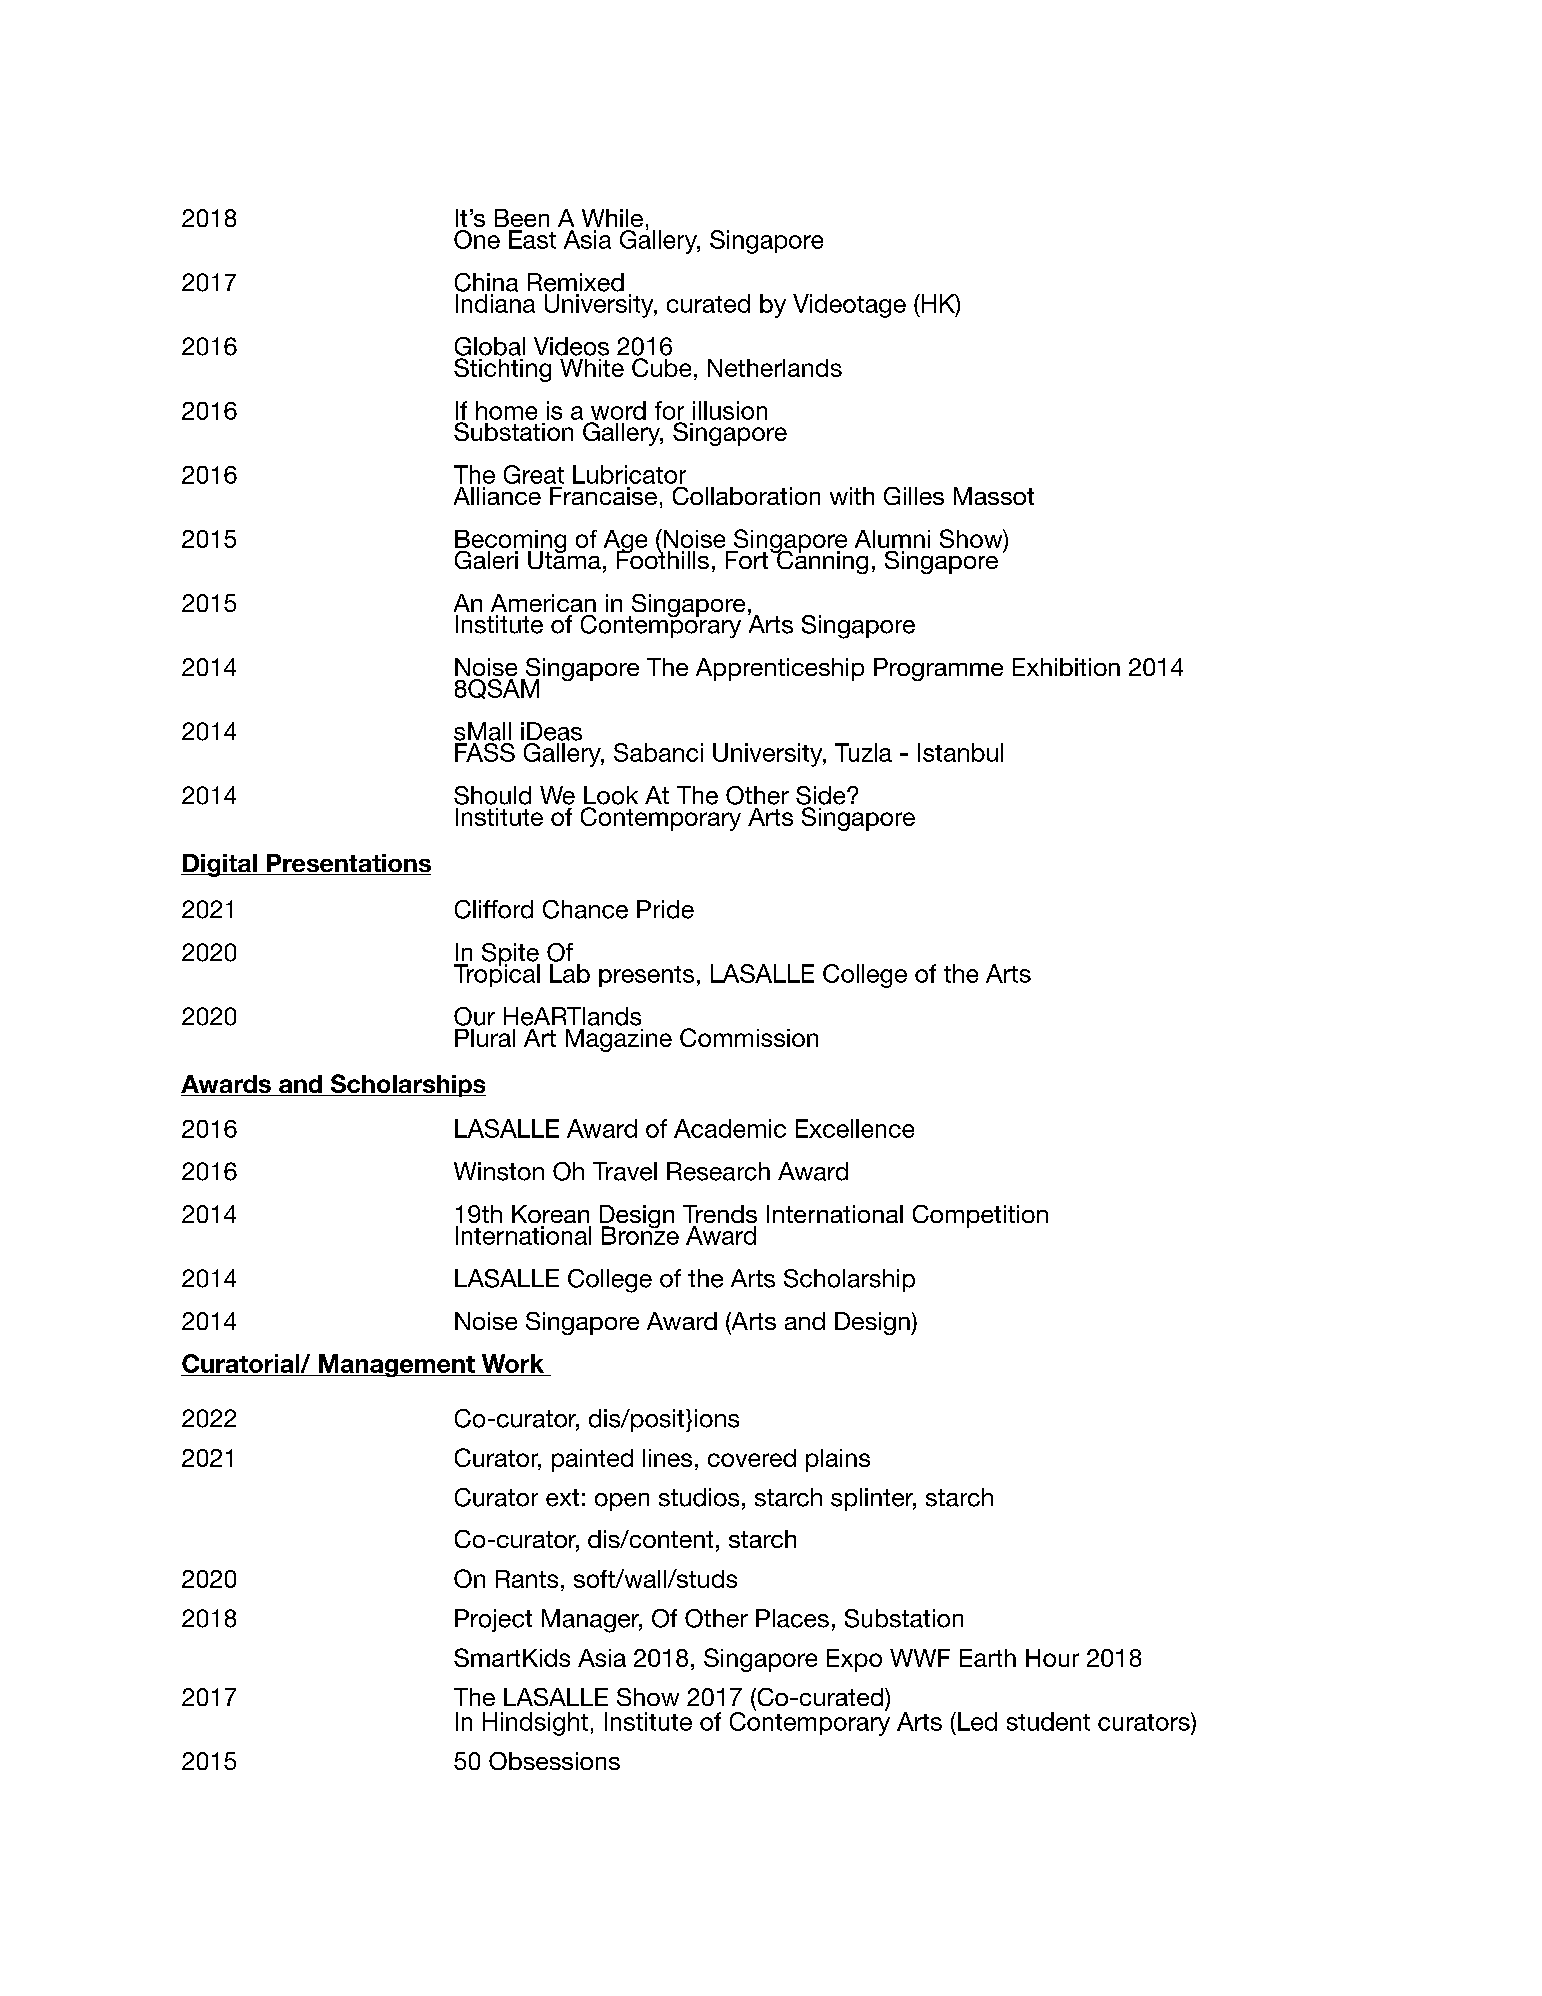  I want to click on Excellence, so click(855, 1128).
